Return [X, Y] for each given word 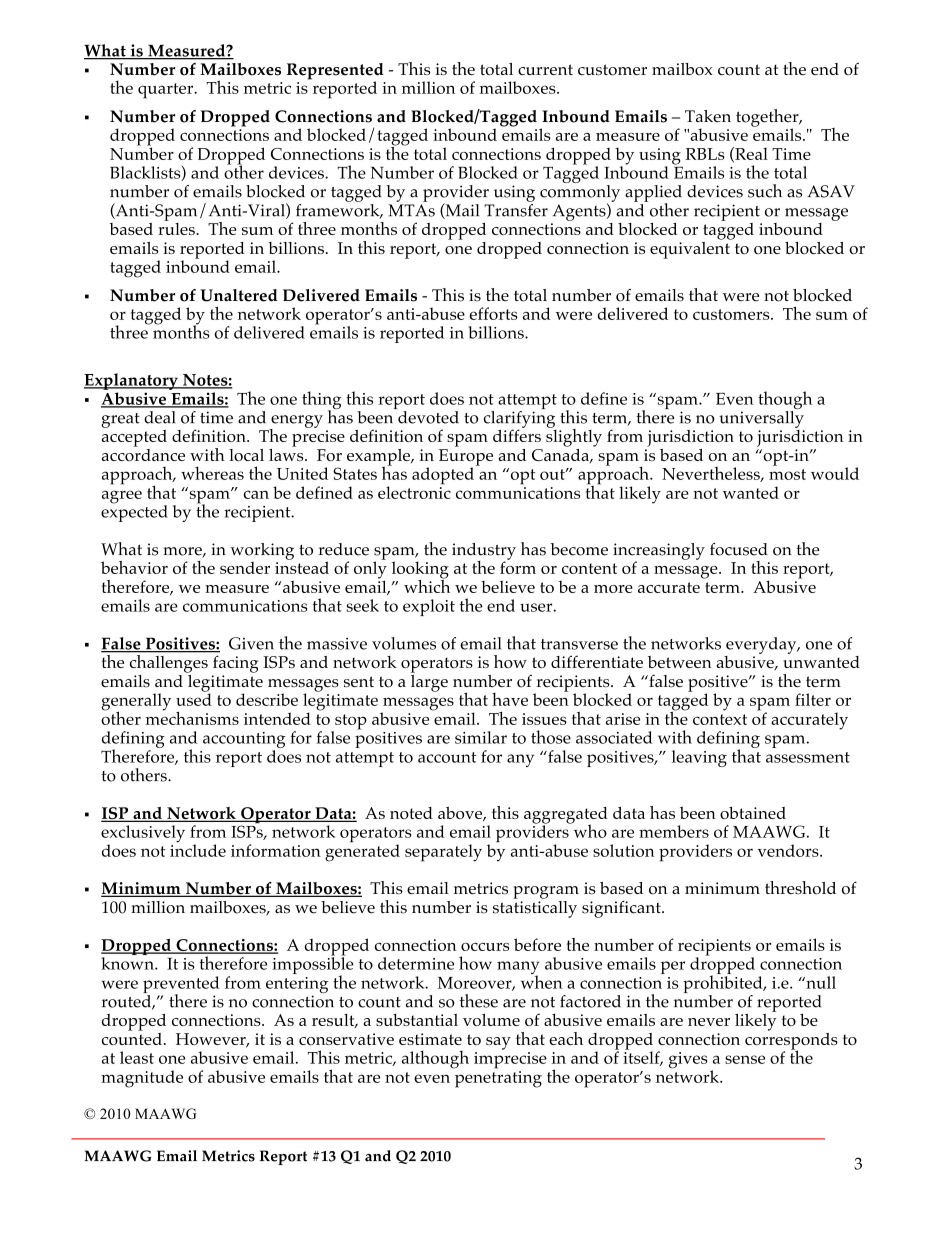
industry [484, 552]
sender [245, 568]
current [545, 69]
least [137, 1057]
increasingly [659, 552]
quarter [167, 91]
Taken [708, 116]
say [498, 1043]
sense [745, 1059]
